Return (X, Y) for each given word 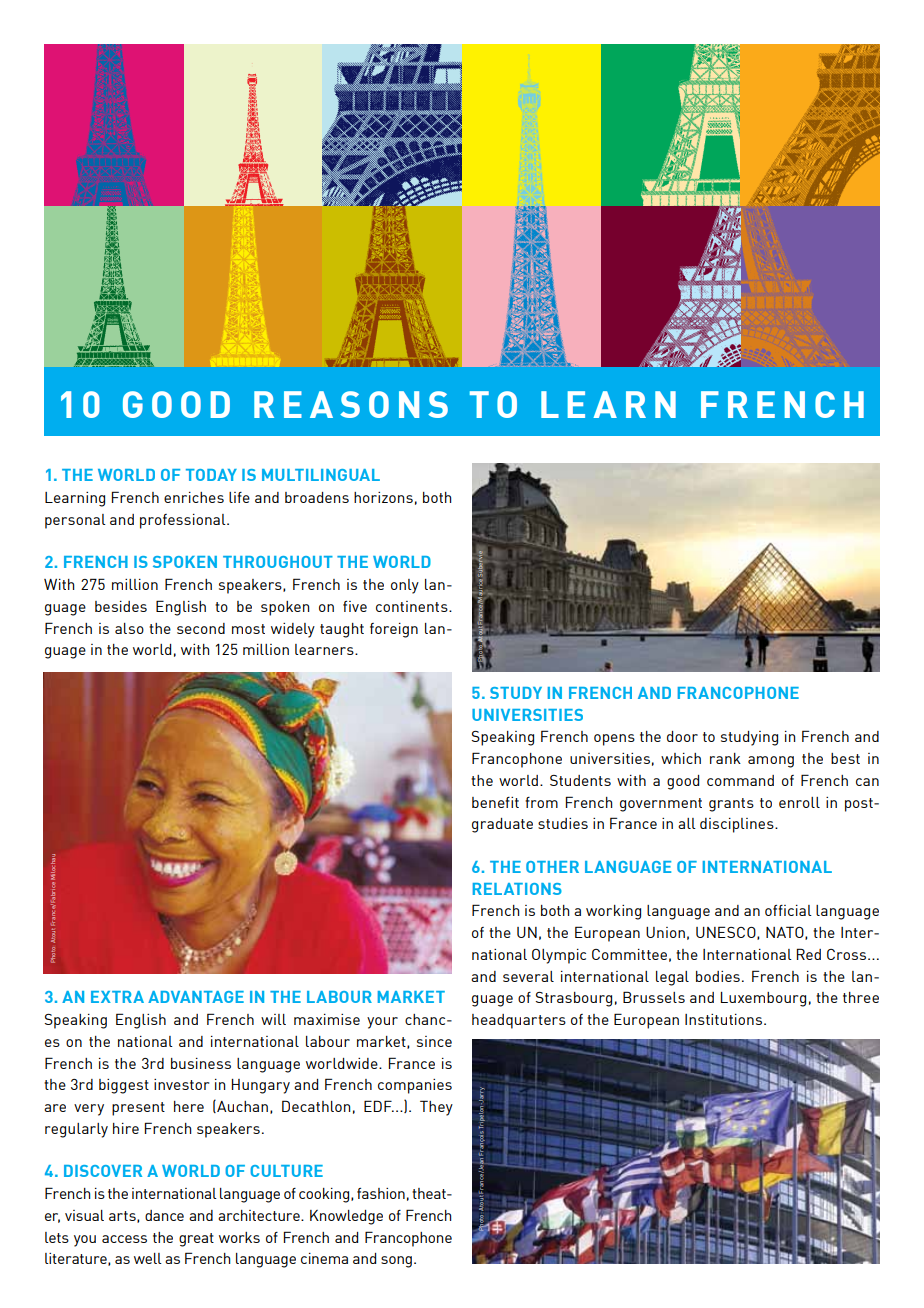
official (788, 910)
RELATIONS (517, 889)
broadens (317, 497)
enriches (194, 497)
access (124, 1239)
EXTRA (117, 997)
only (405, 586)
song (396, 1262)
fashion (381, 1193)
